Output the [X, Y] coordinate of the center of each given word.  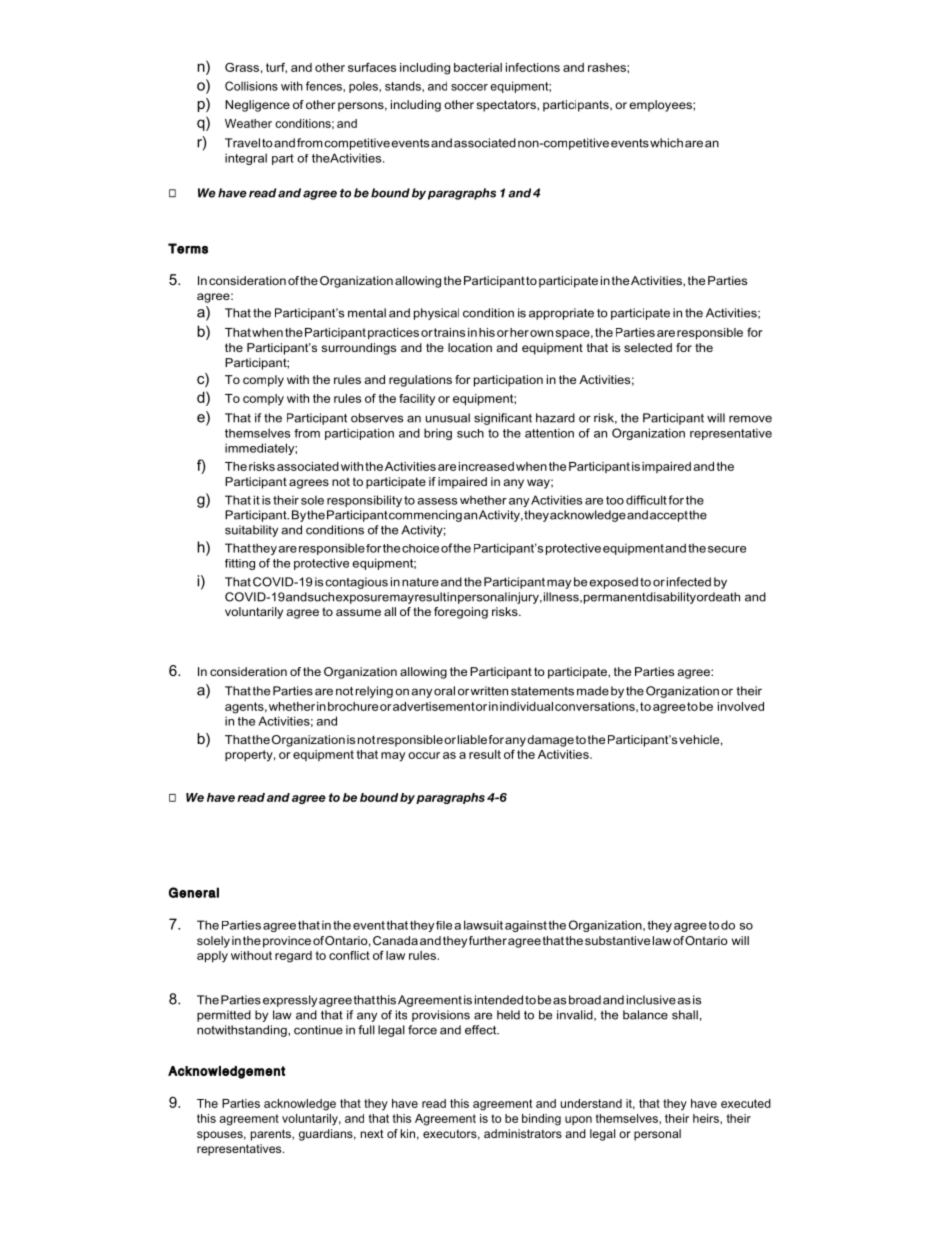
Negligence [257, 106]
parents [272, 1135]
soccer [469, 87]
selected [648, 347]
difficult [646, 500]
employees [661, 106]
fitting [240, 564]
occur [424, 755]
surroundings [358, 349]
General [194, 892]
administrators [523, 1133]
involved [741, 706]
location [470, 347]
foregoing [461, 613]
